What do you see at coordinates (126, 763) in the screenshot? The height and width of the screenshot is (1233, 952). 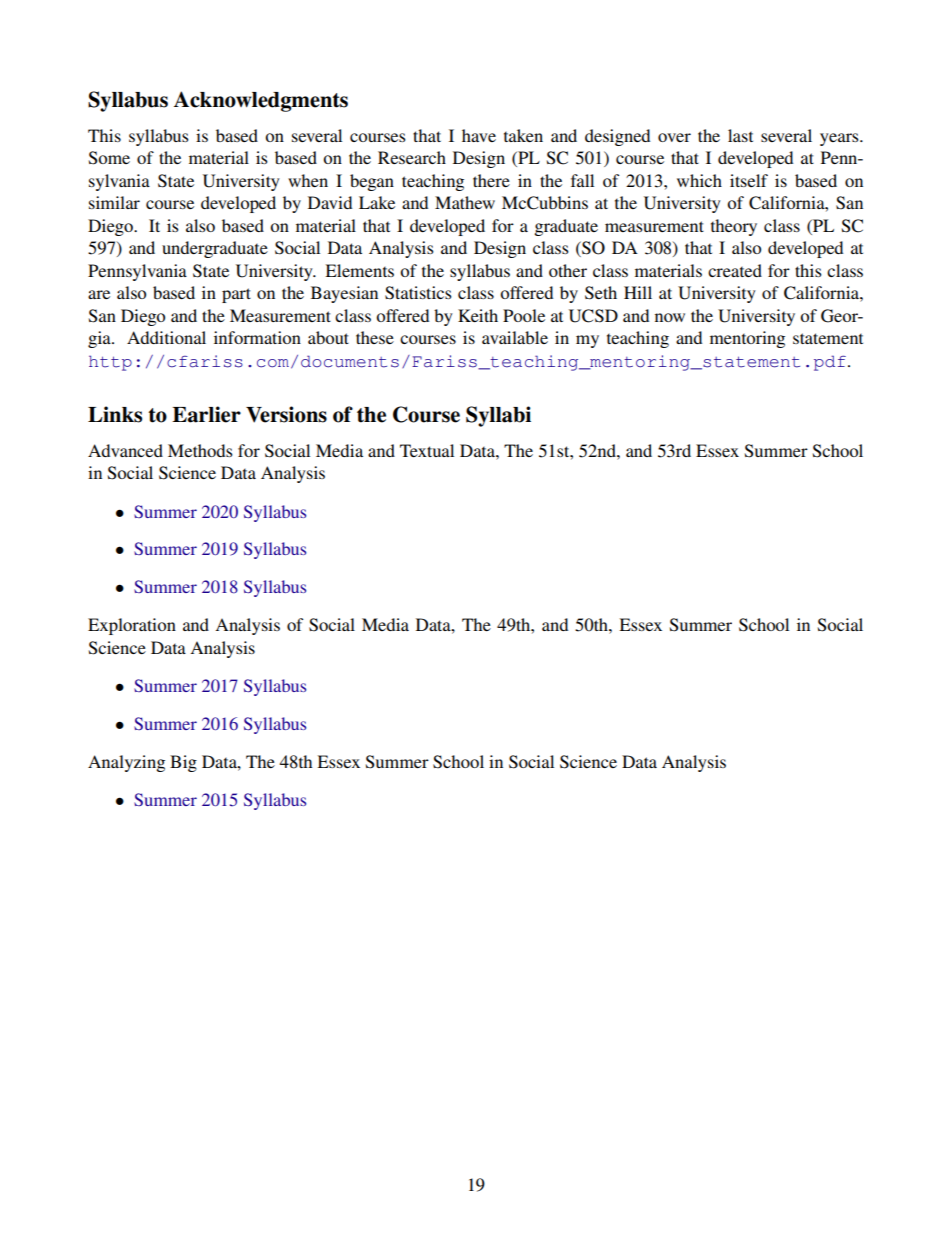 I see `Analyzing` at bounding box center [126, 763].
